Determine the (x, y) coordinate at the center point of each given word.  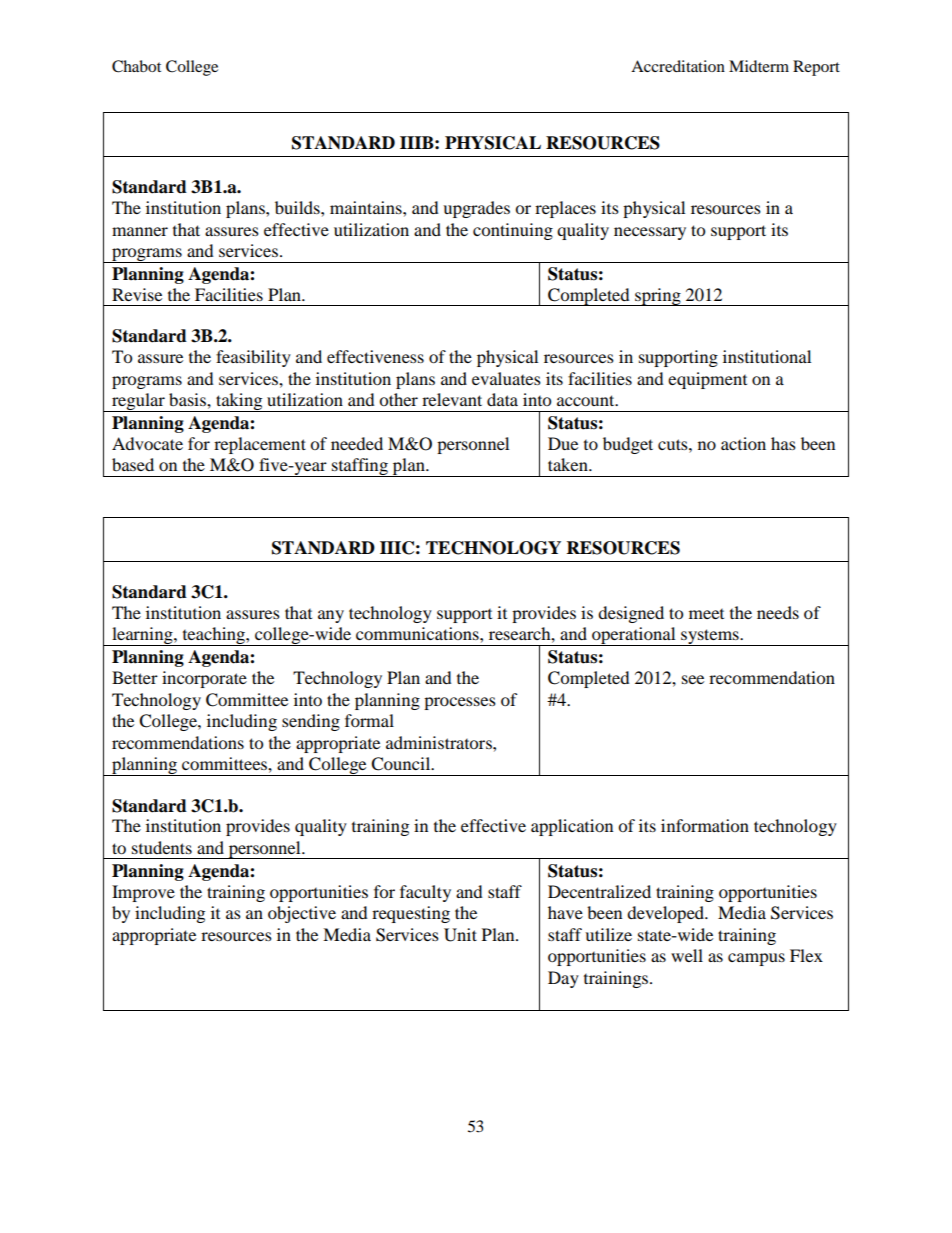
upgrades (476, 209)
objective (302, 914)
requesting (411, 914)
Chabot (136, 66)
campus (756, 959)
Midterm (759, 66)
